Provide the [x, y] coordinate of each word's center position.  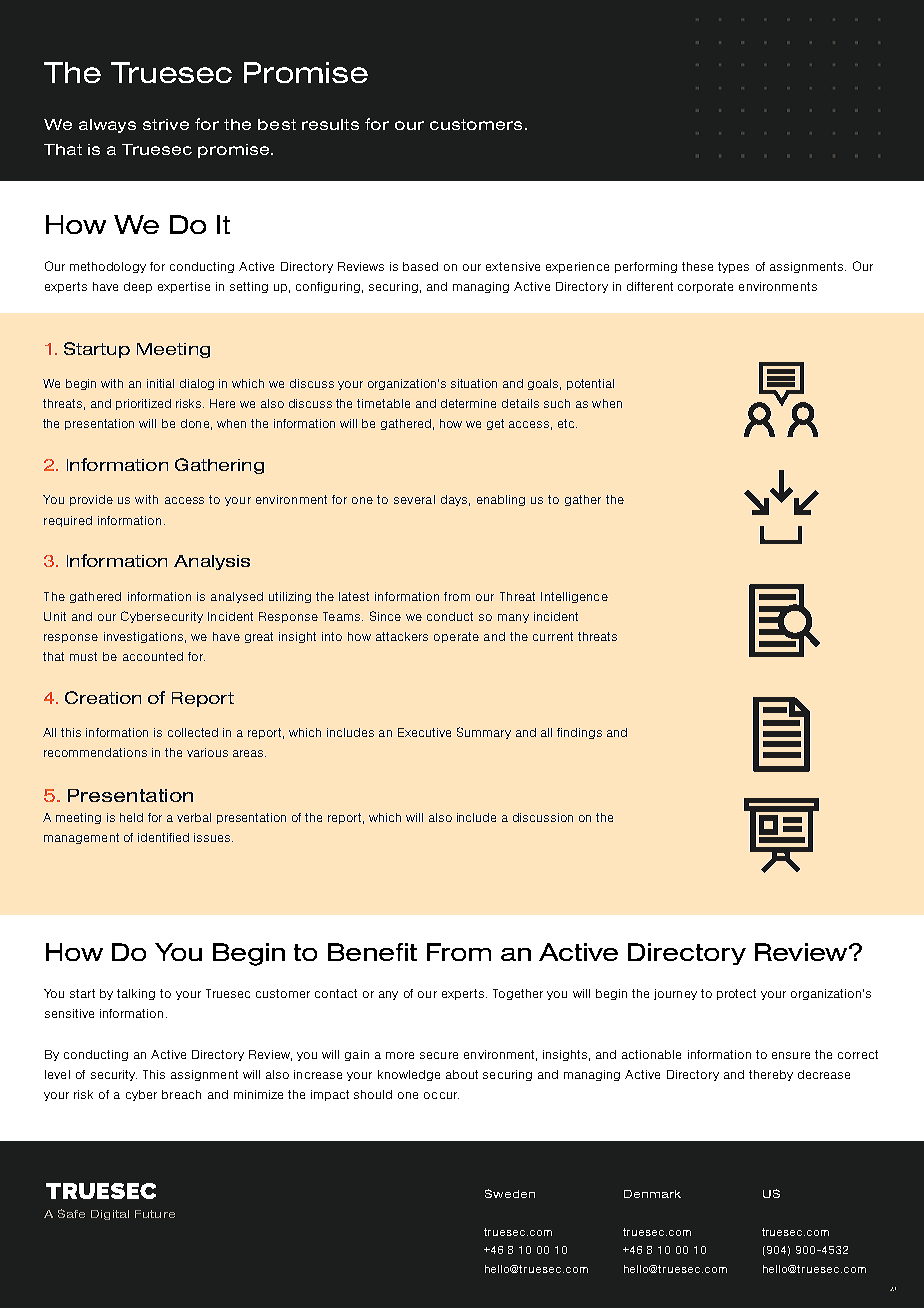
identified [163, 837]
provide [91, 500]
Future [155, 1214]
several [414, 499]
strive [166, 124]
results [330, 124]
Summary [484, 733]
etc [567, 423]
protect [736, 994]
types [733, 267]
